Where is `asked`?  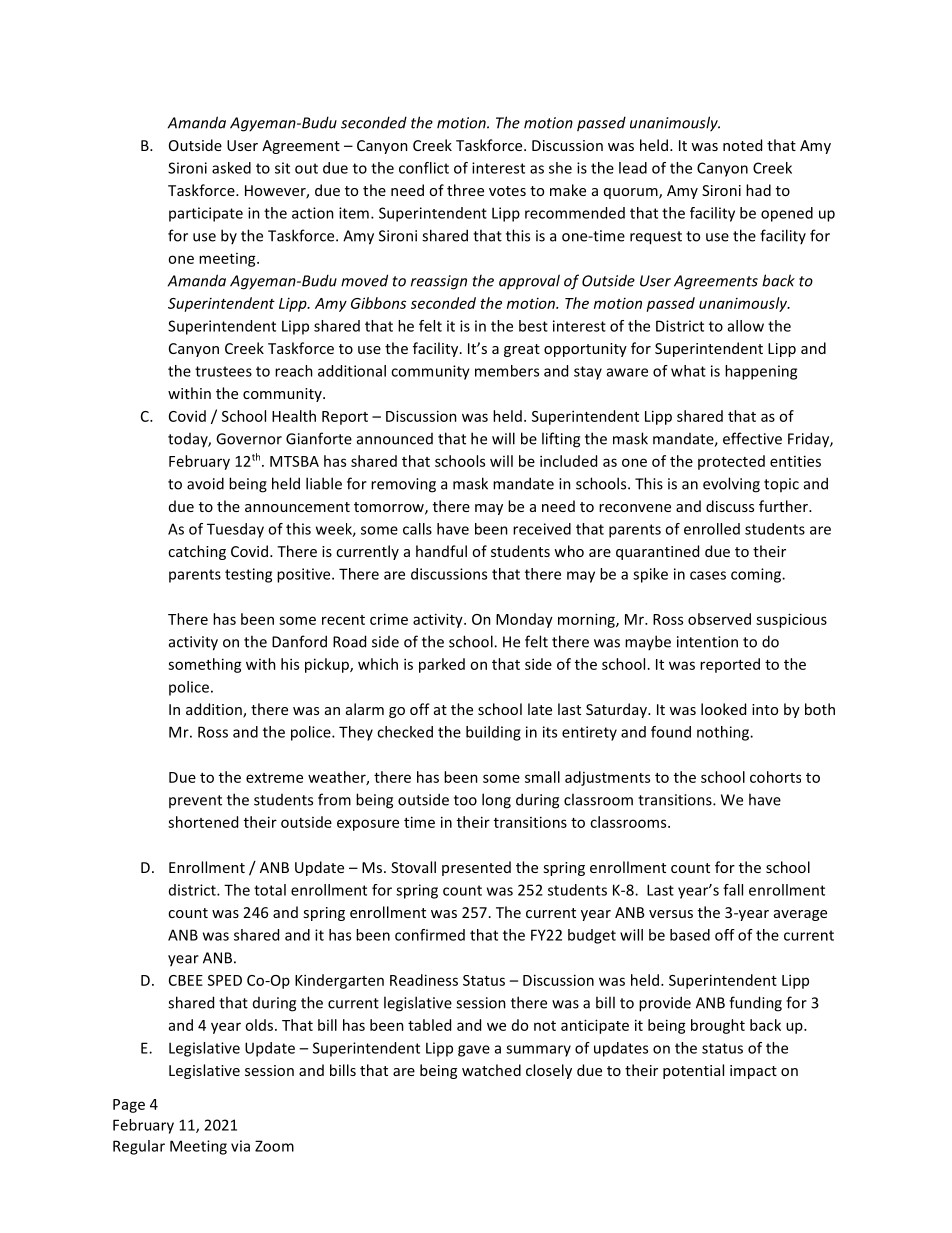 asked is located at coordinates (231, 168).
